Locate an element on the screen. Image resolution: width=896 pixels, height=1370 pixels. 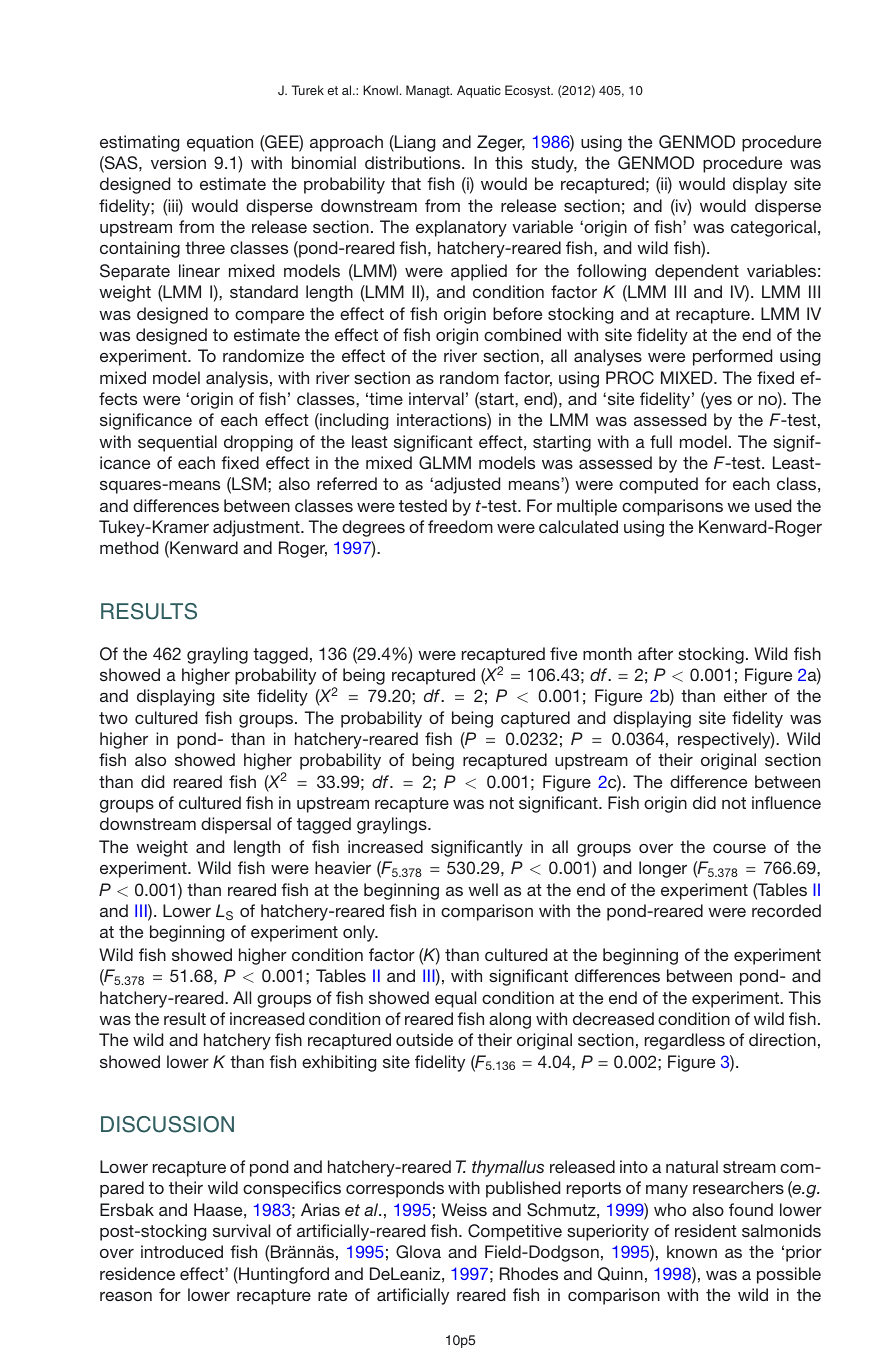
categorical is located at coordinates (773, 228).
